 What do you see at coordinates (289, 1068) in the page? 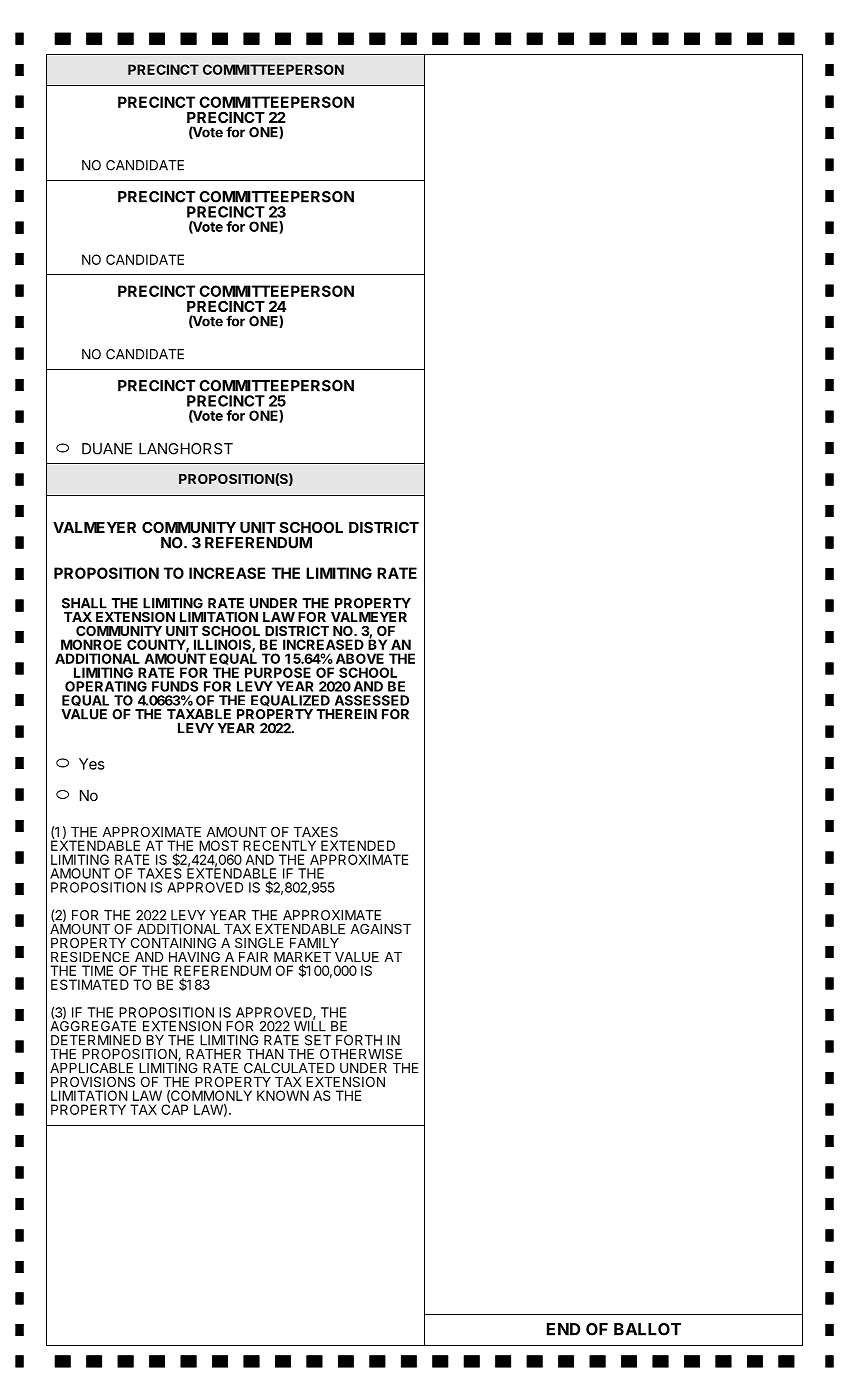
I see `CALCULATED` at bounding box center [289, 1068].
